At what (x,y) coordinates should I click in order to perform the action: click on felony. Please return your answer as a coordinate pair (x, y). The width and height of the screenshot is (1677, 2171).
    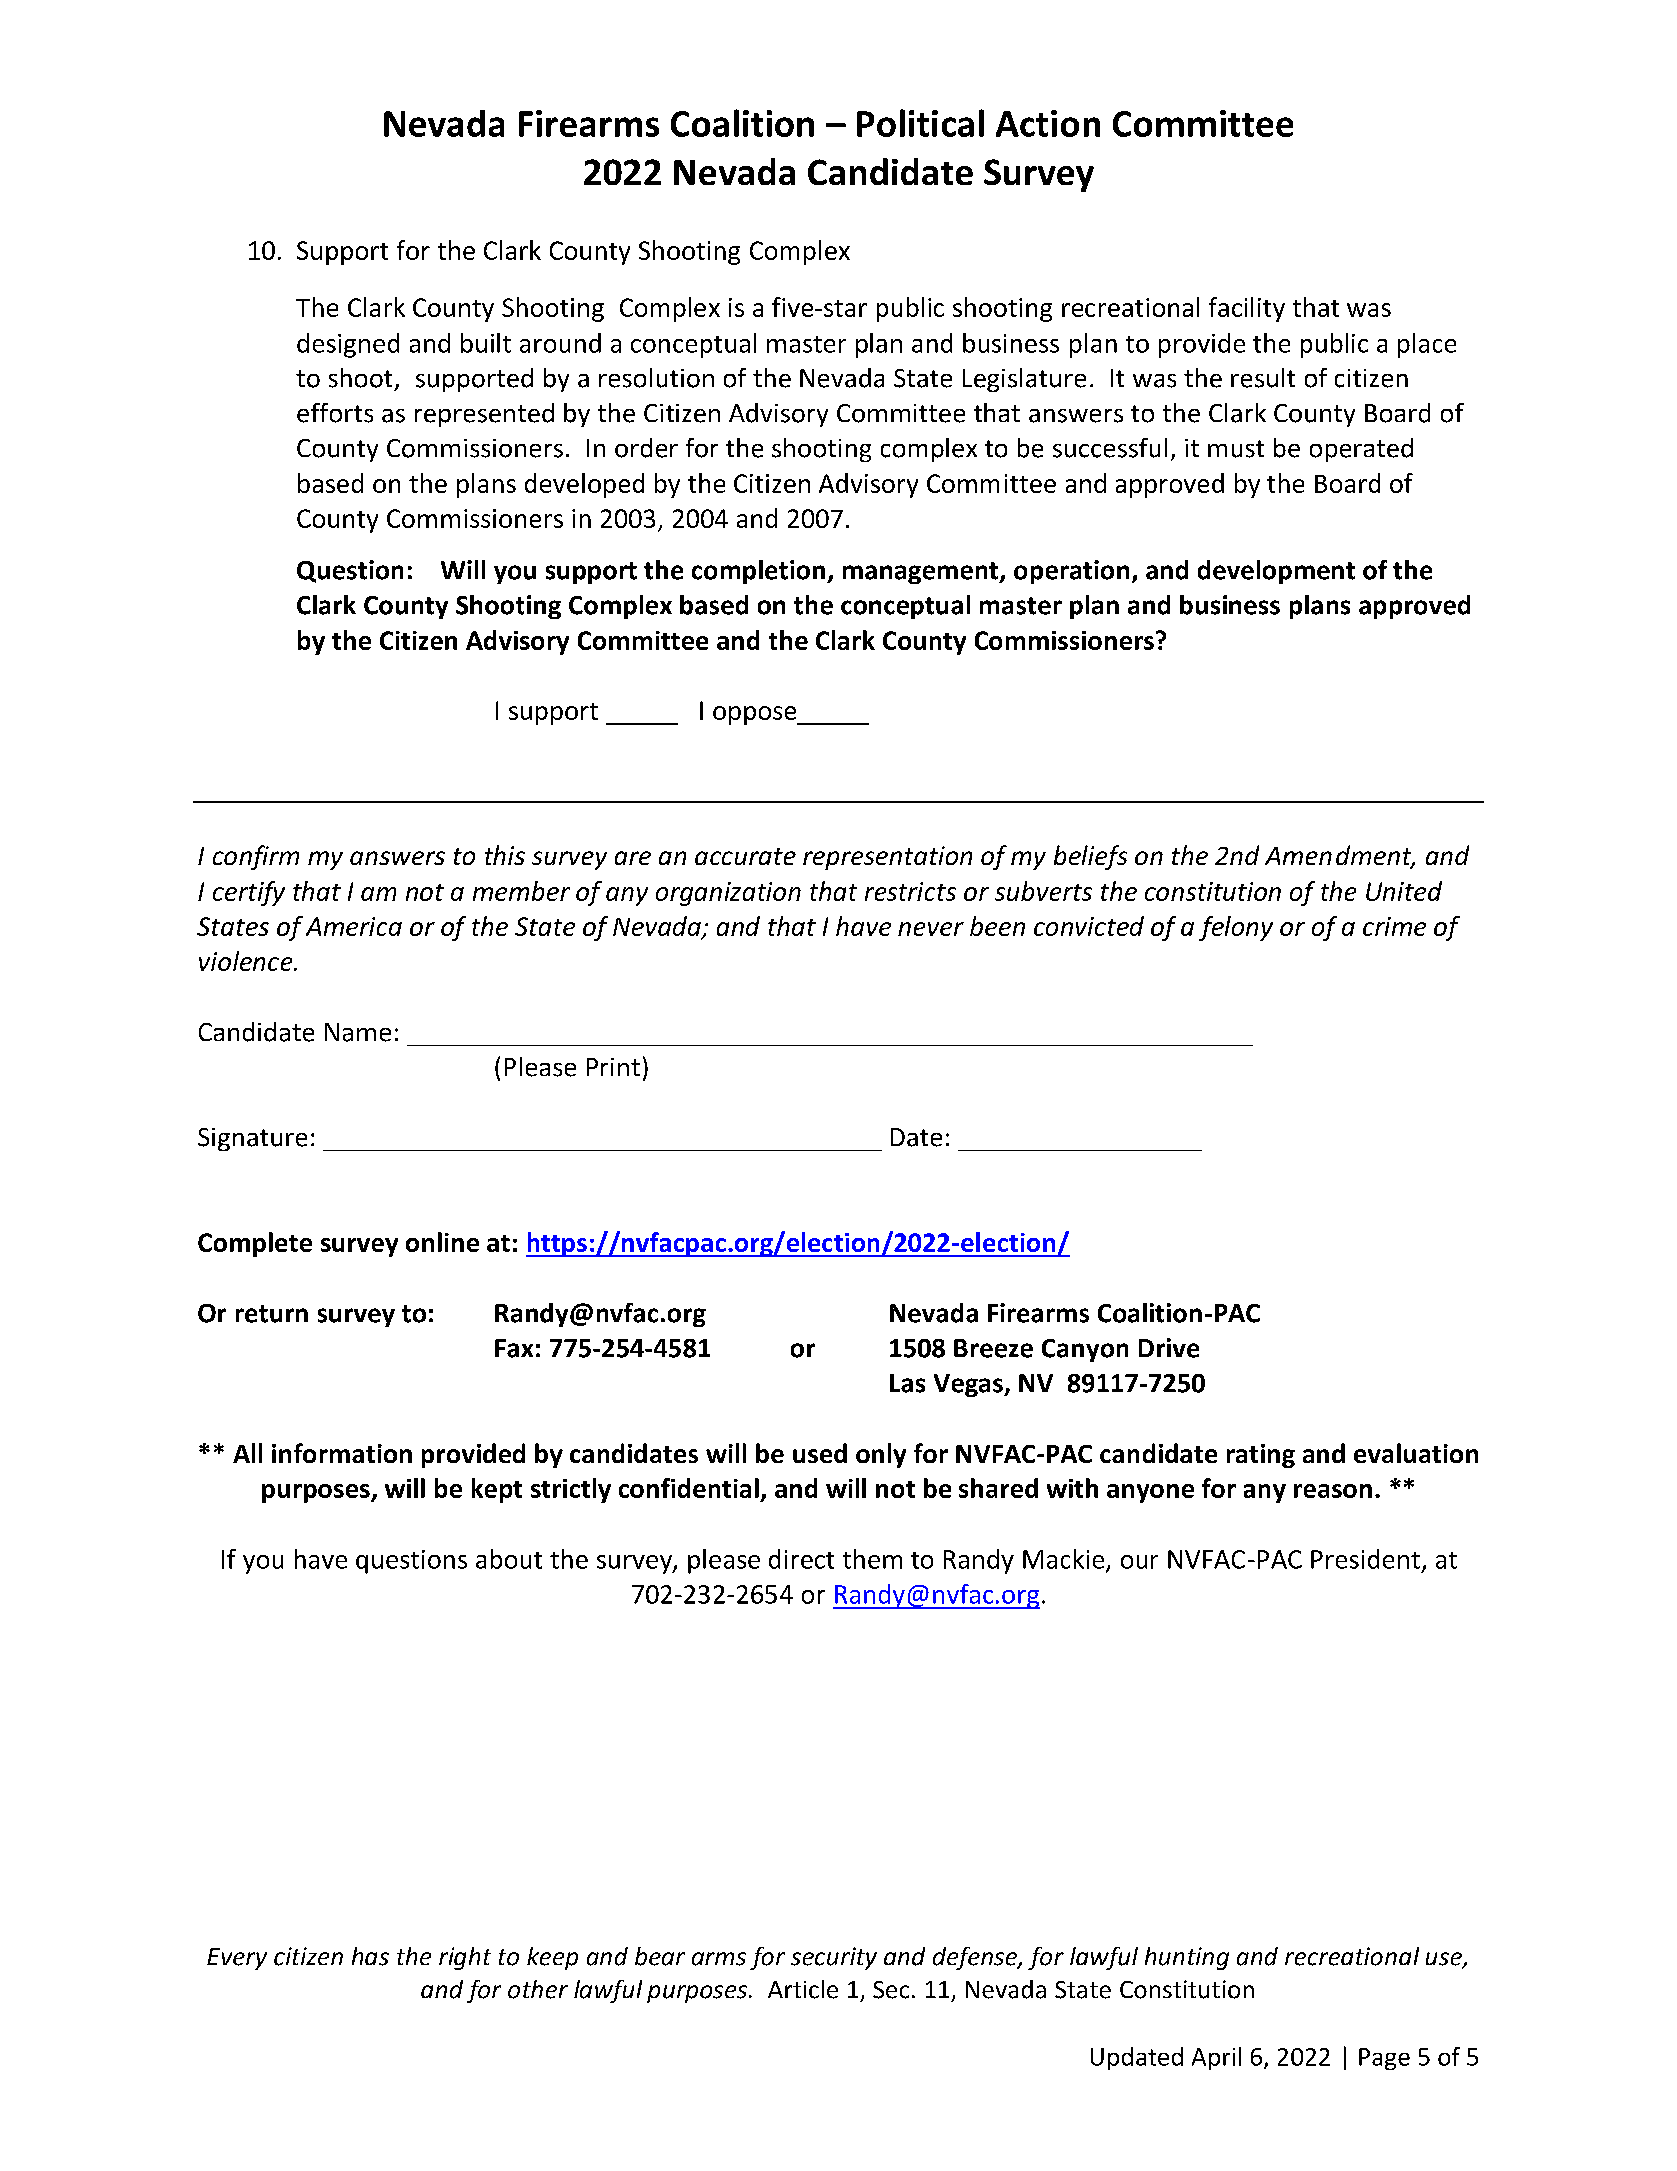
    Looking at the image, I should click on (1236, 928).
